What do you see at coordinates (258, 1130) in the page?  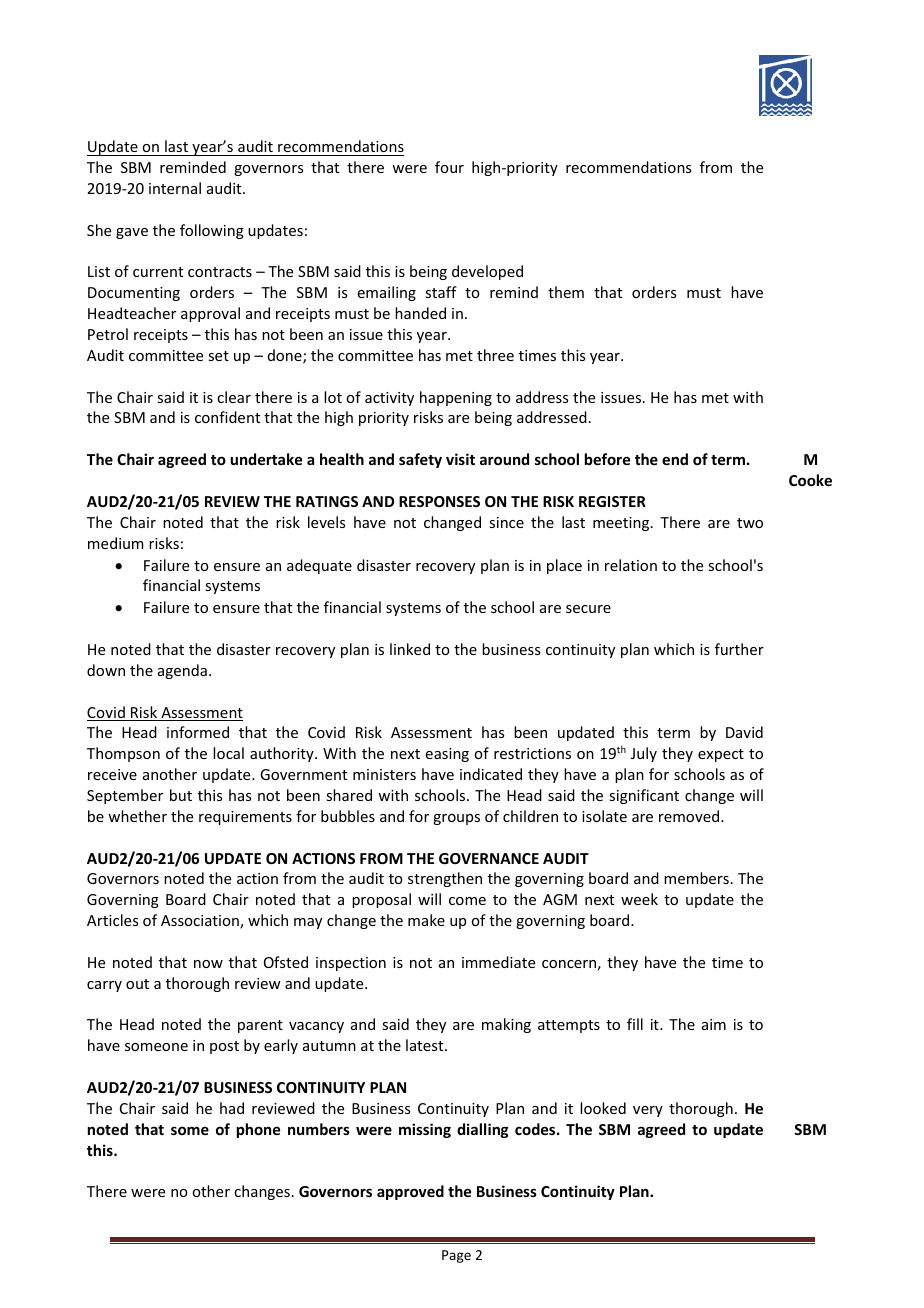 I see `phone` at bounding box center [258, 1130].
